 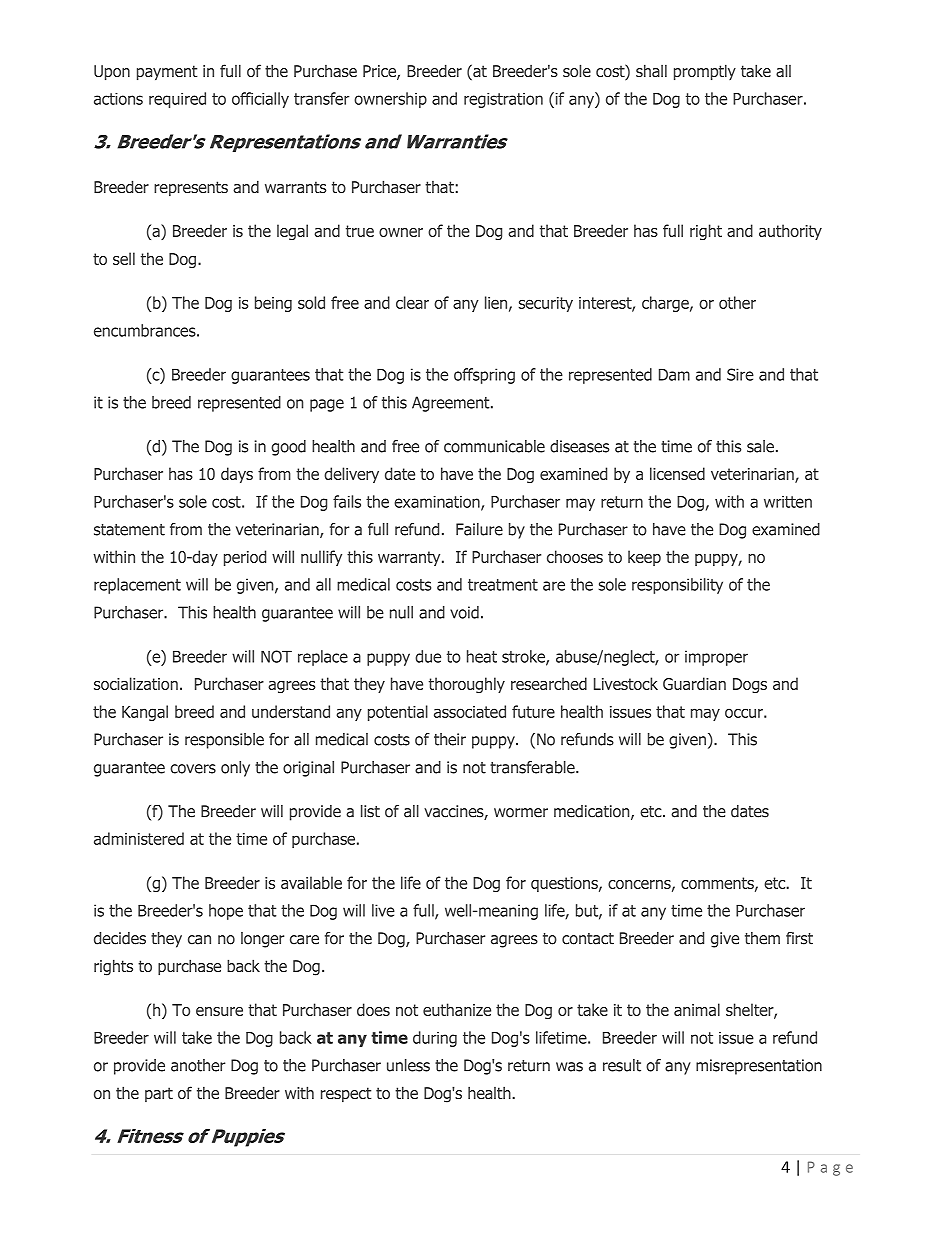 I want to click on void, so click(x=464, y=612).
